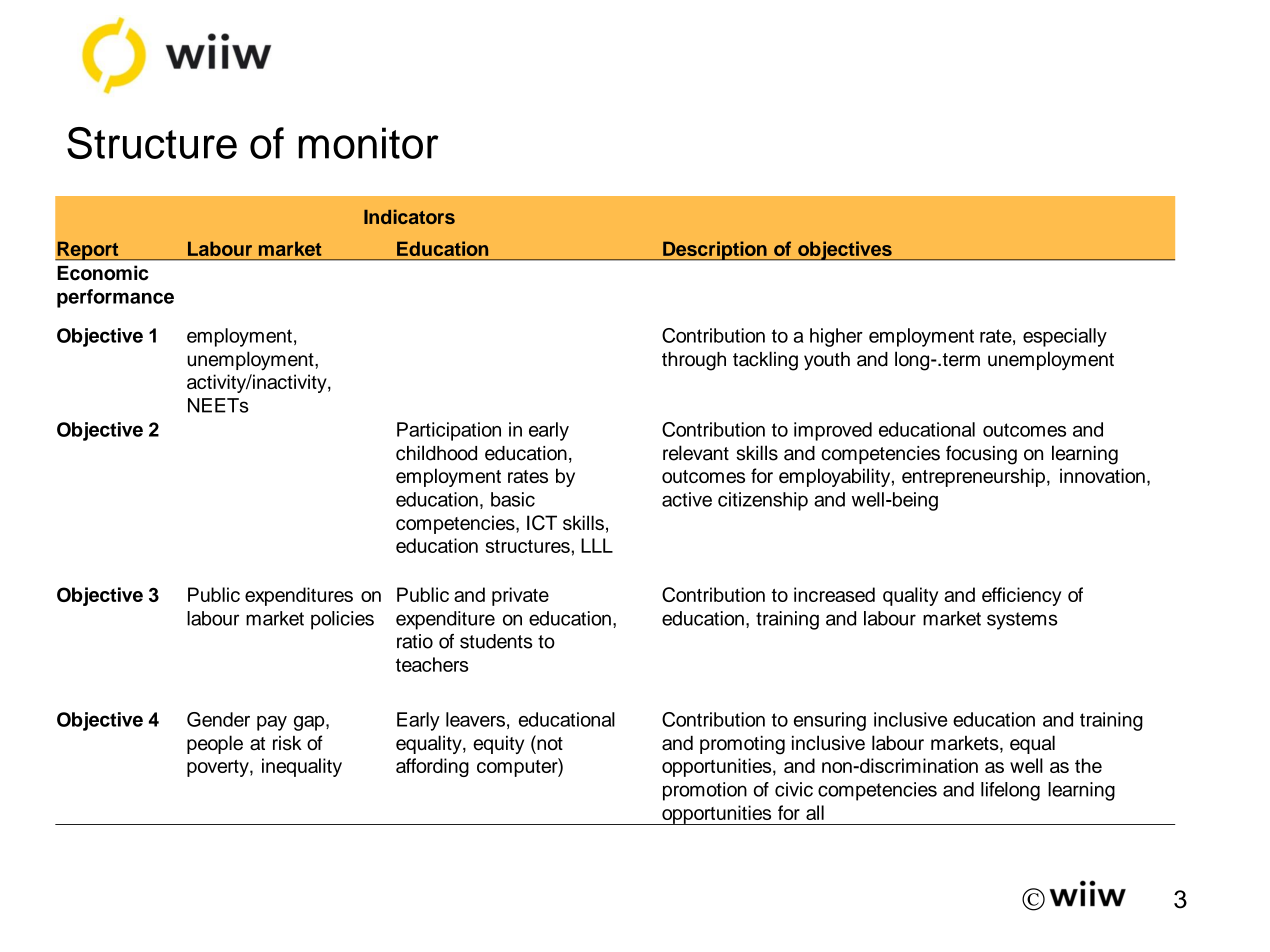  I want to click on entrepreneurship, so click(973, 477).
